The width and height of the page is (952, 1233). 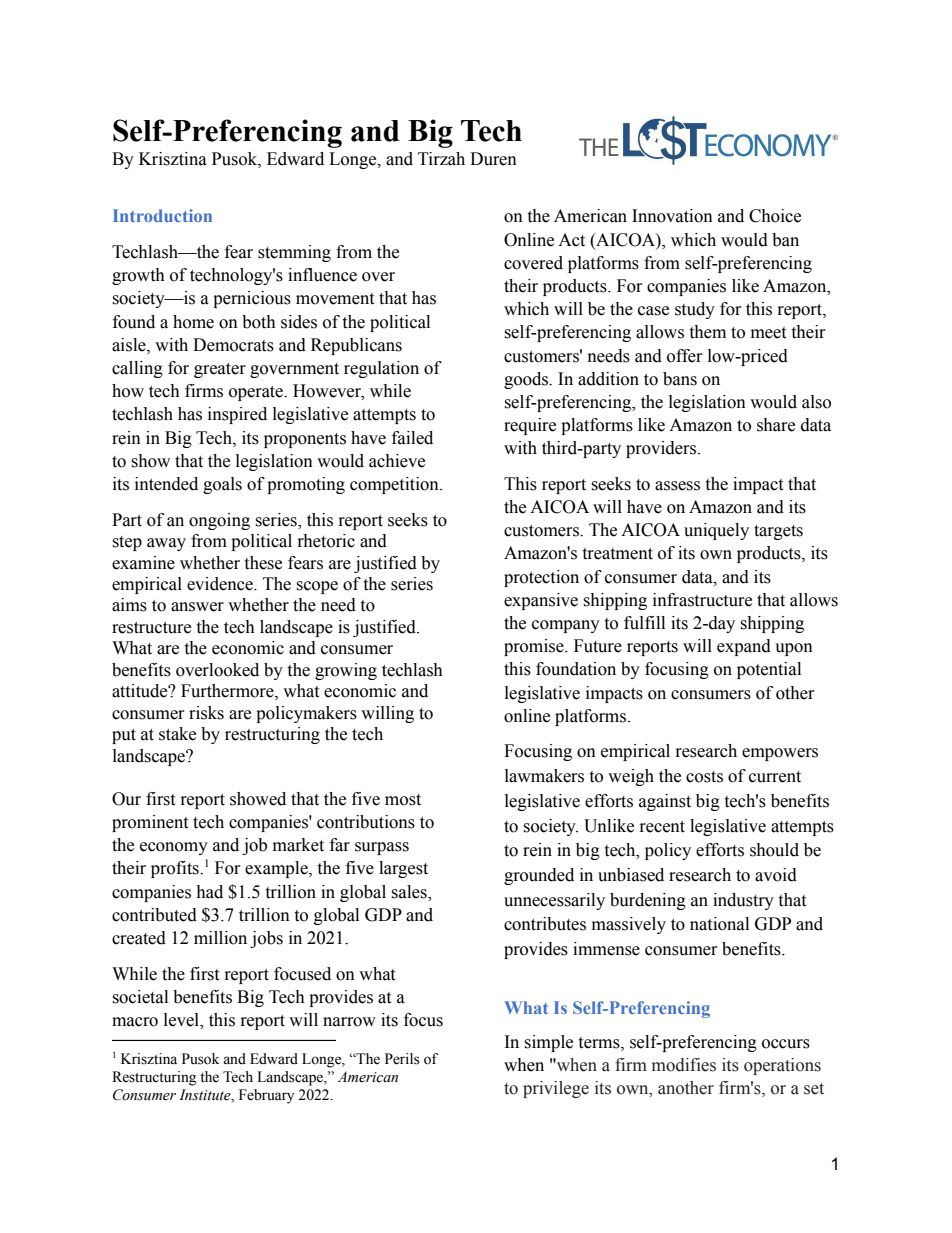 I want to click on ongoing, so click(x=219, y=521).
